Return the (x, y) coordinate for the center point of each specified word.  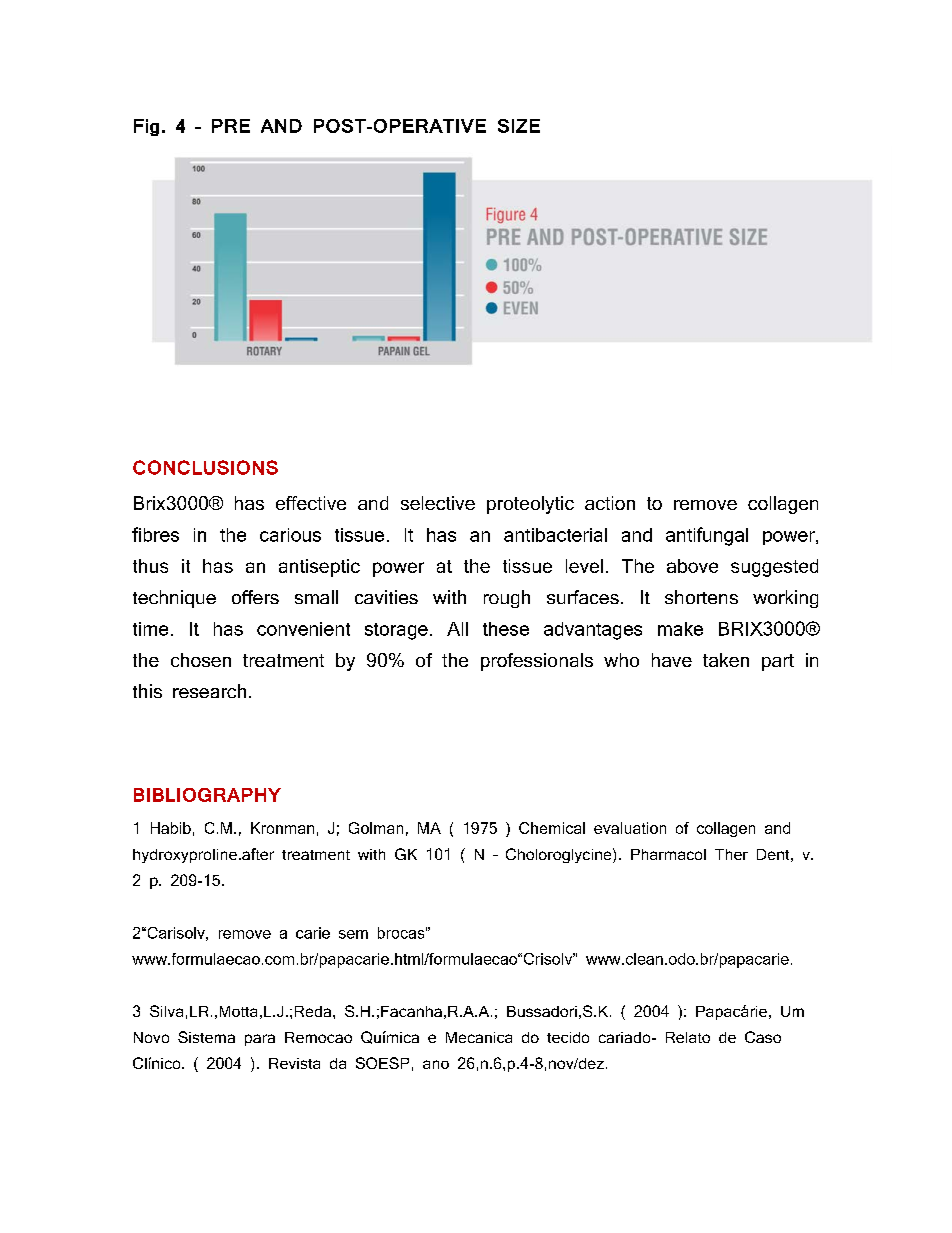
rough (507, 599)
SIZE (519, 126)
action (610, 503)
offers (255, 597)
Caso (763, 1037)
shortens (701, 597)
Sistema (206, 1037)
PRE (231, 126)
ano (436, 1064)
